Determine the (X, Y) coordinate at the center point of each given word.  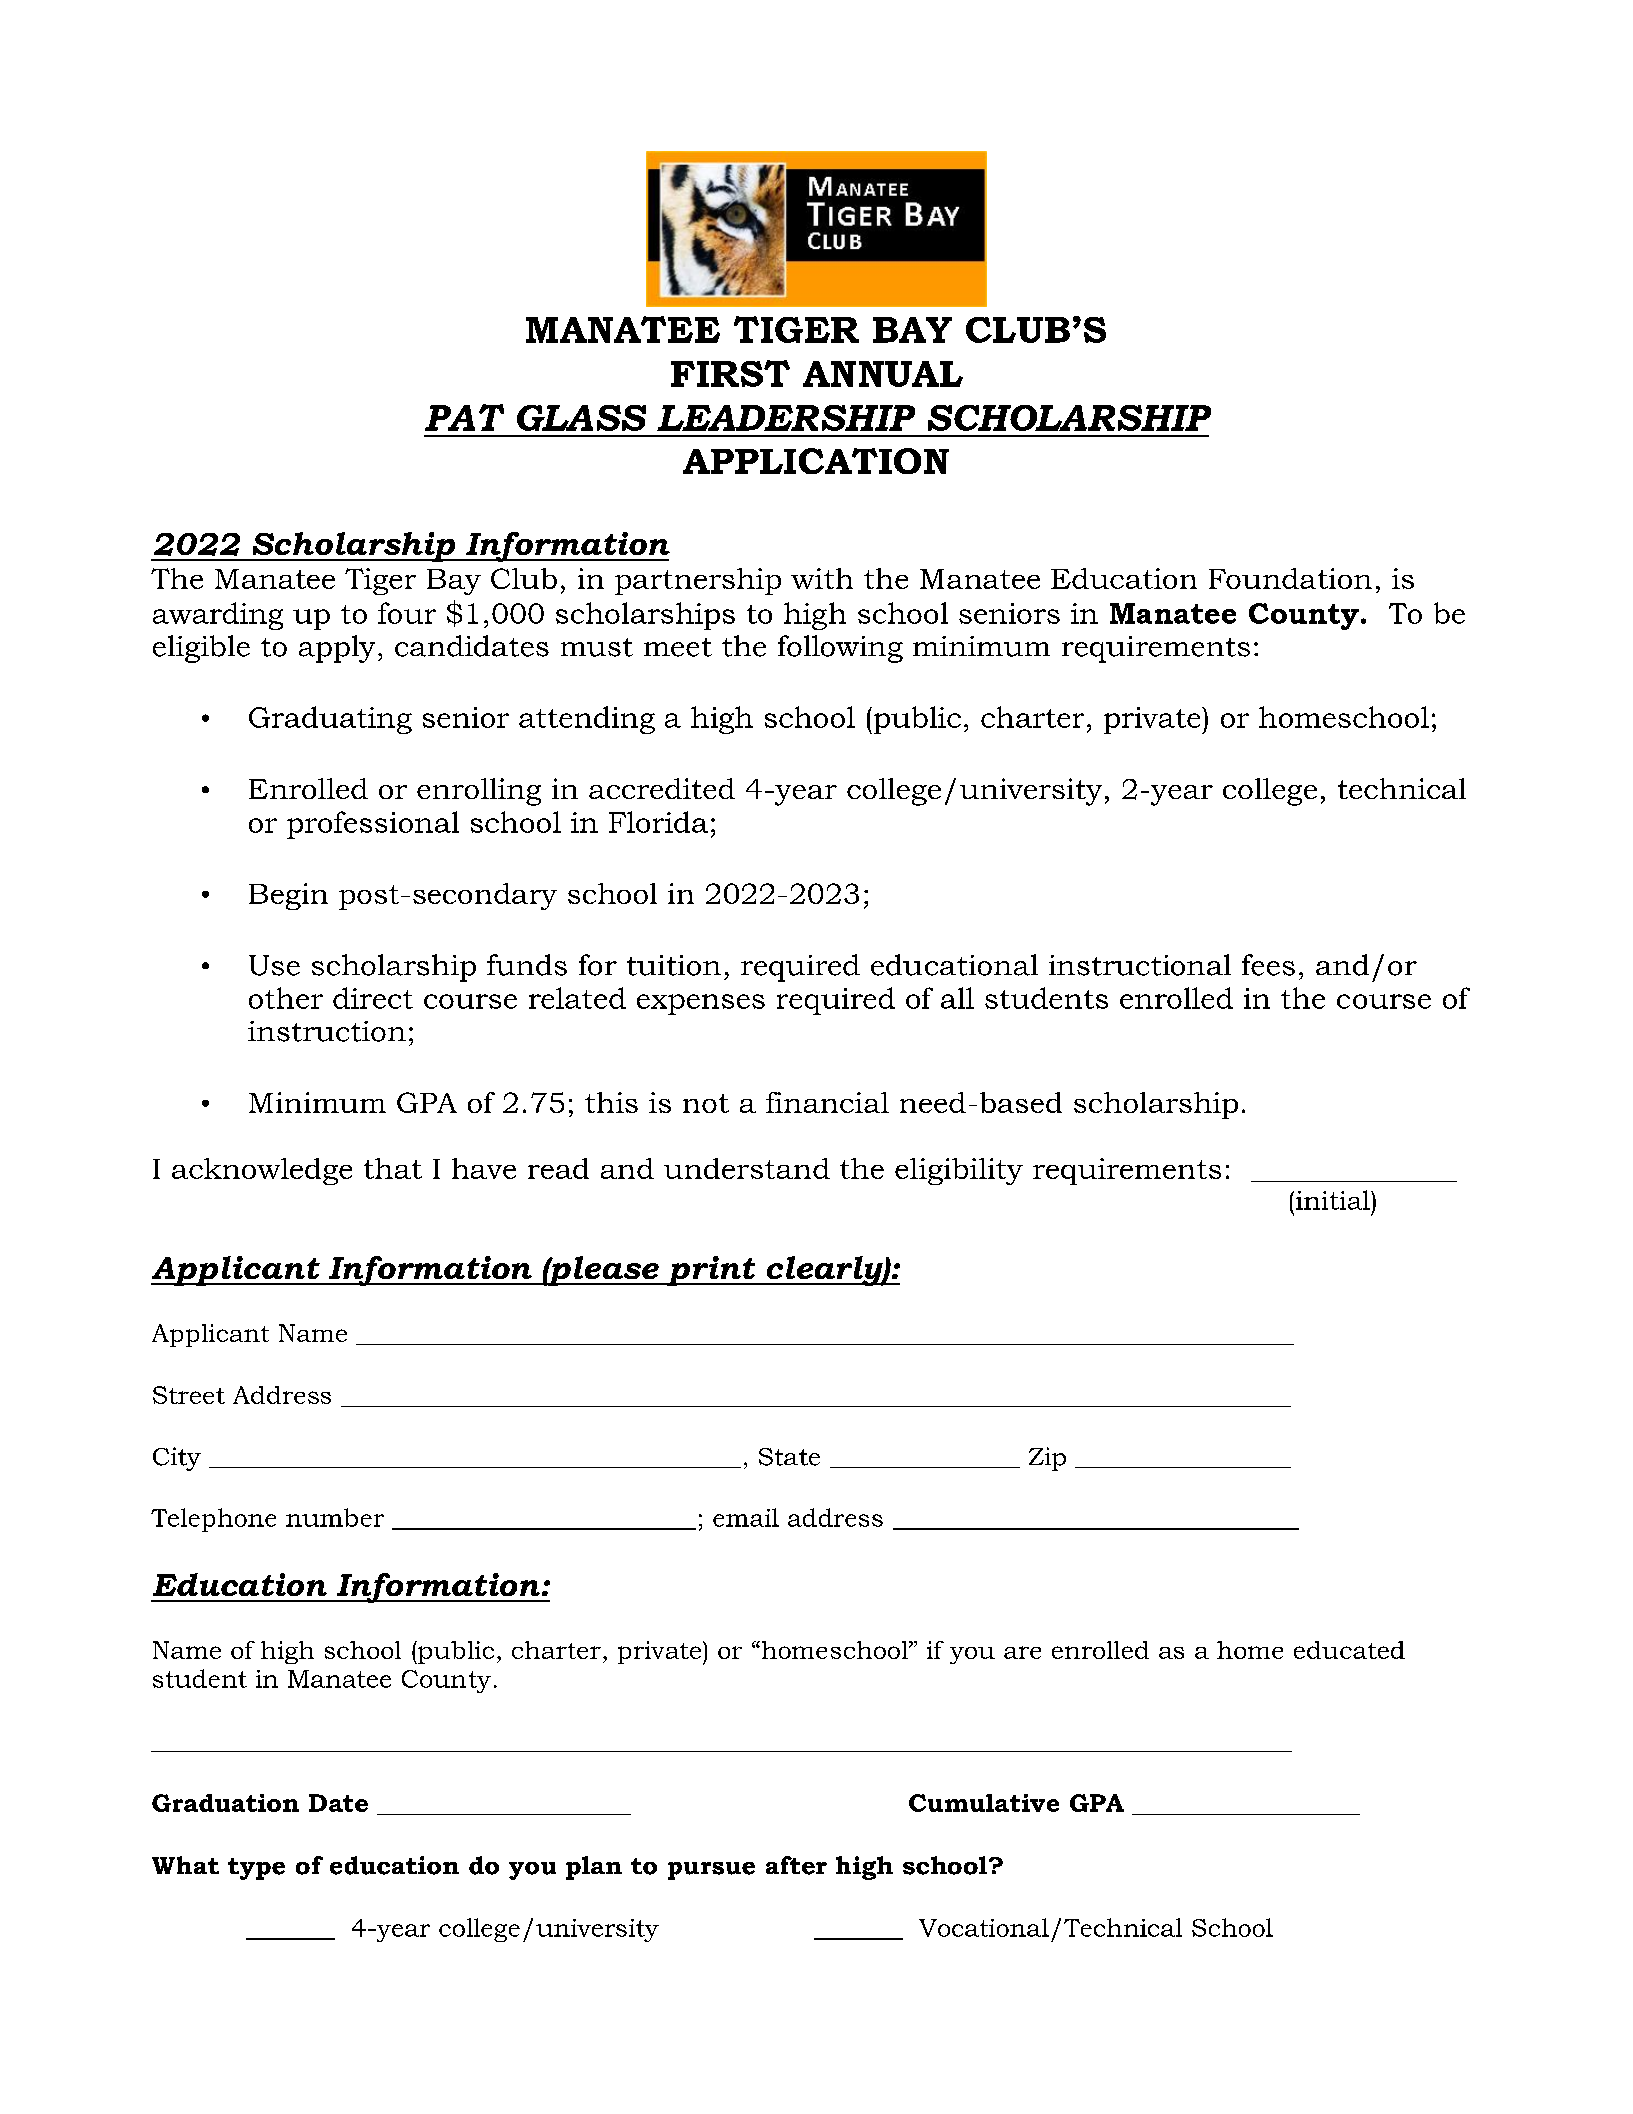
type (256, 1869)
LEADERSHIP (786, 418)
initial (1334, 1200)
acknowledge (262, 1171)
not (706, 1103)
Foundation (1290, 578)
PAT (464, 417)
